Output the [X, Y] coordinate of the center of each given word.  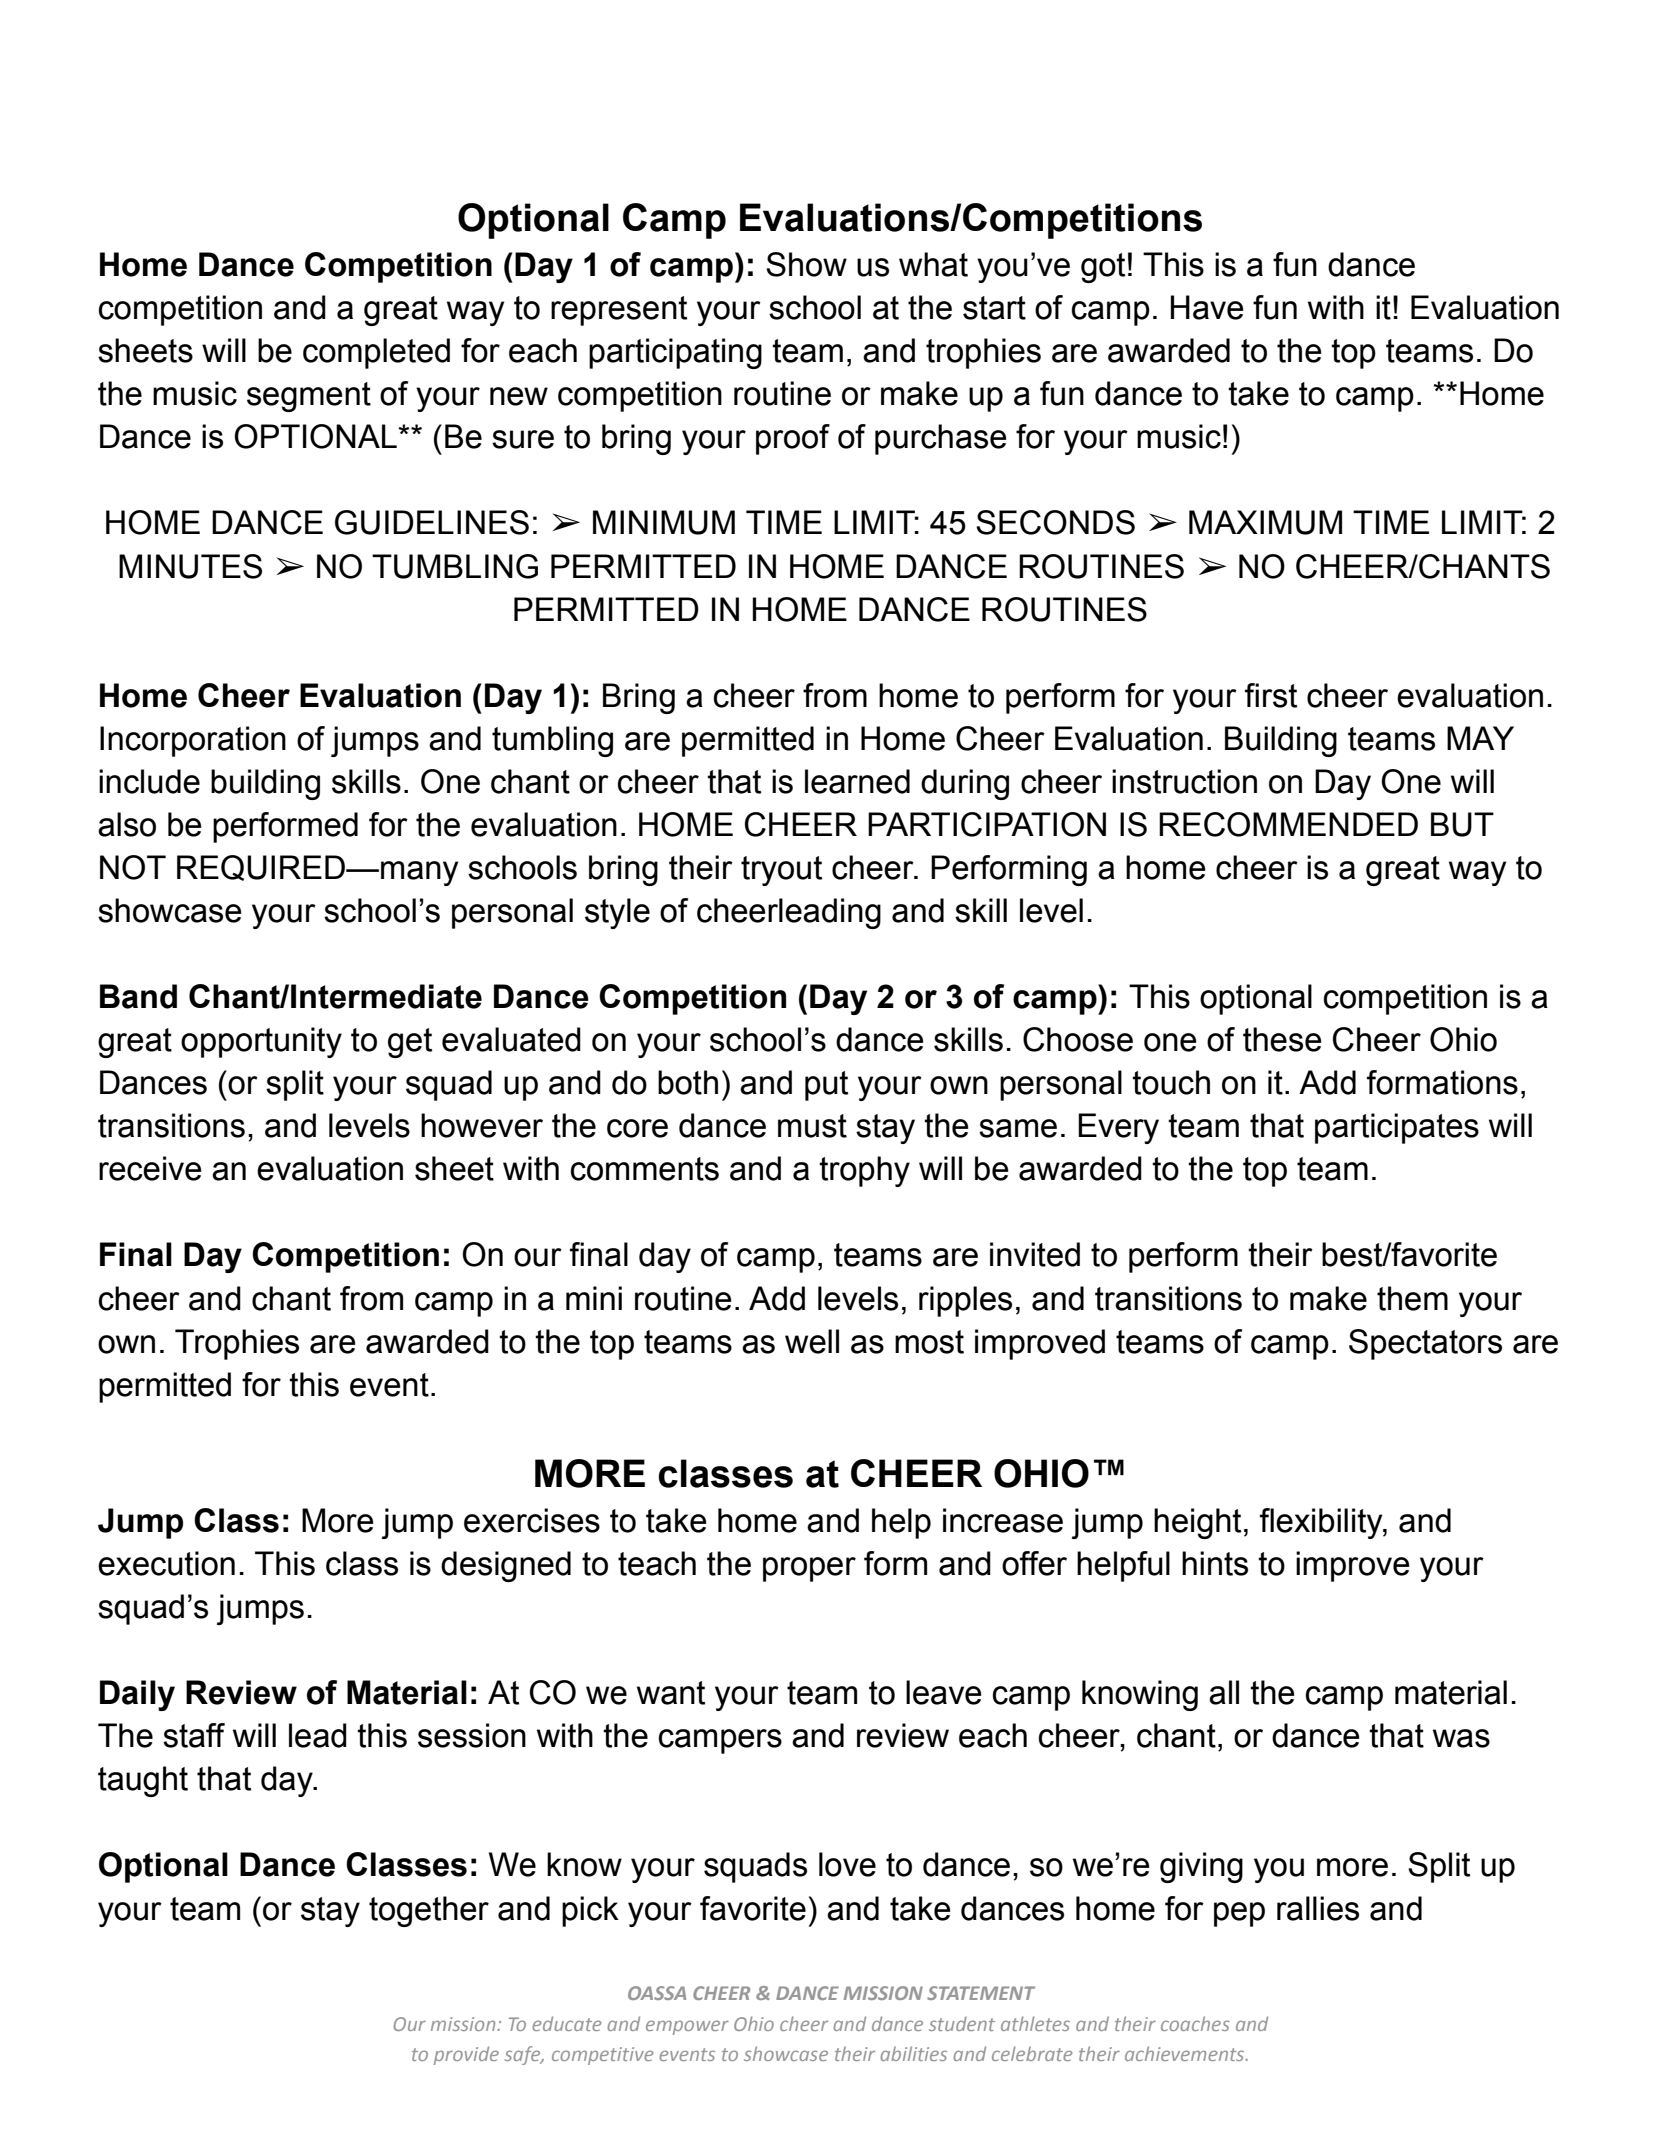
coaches [1195, 2023]
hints [1215, 1563]
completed [376, 353]
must [812, 1126]
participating [675, 353]
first [1271, 695]
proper [809, 1569]
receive [150, 1168]
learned [857, 781]
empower [687, 2027]
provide [466, 2055]
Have [1207, 307]
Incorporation [193, 741]
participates [1397, 1128]
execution [166, 1563]
